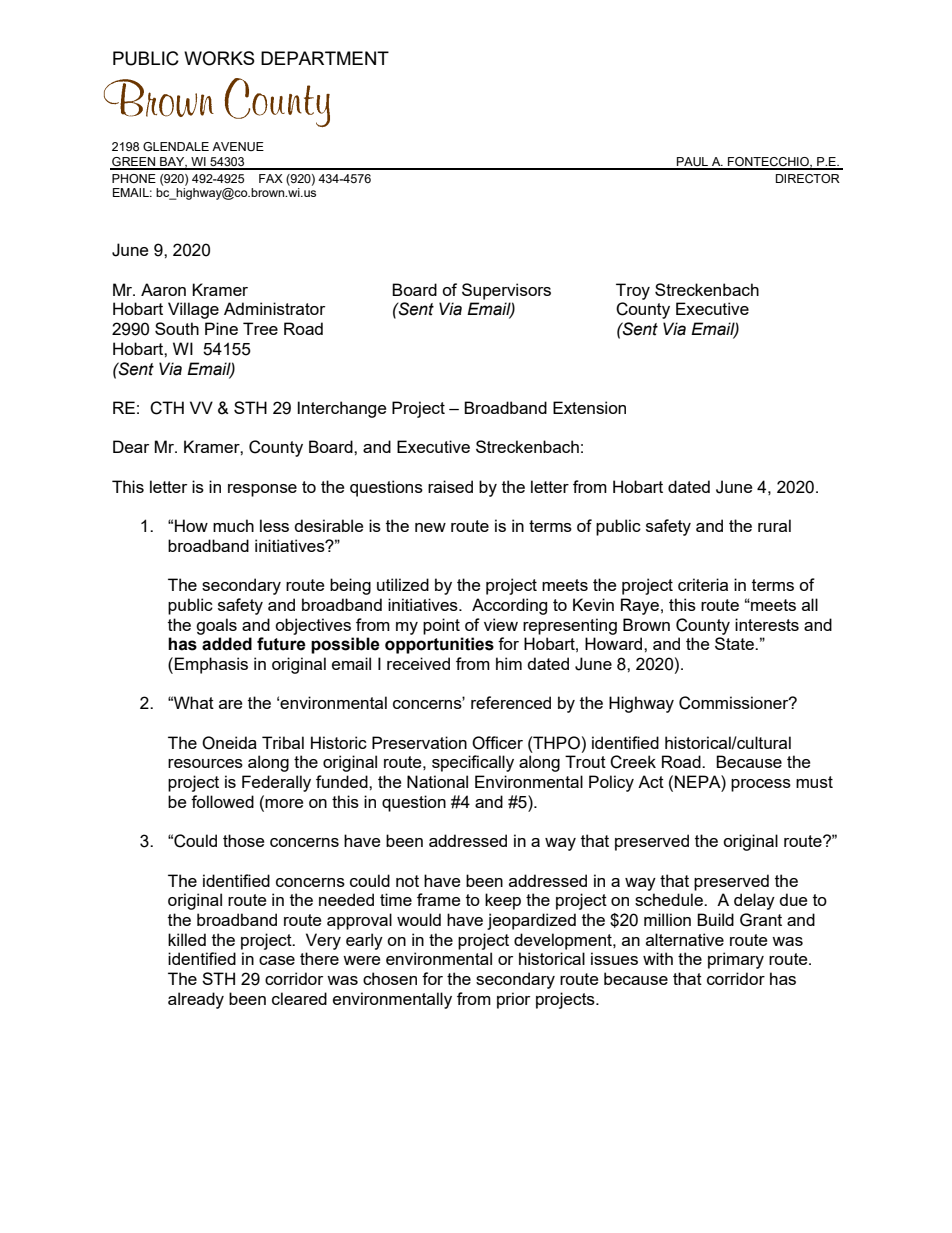  Describe the element at coordinates (430, 527) in the screenshot. I see `new` at that location.
